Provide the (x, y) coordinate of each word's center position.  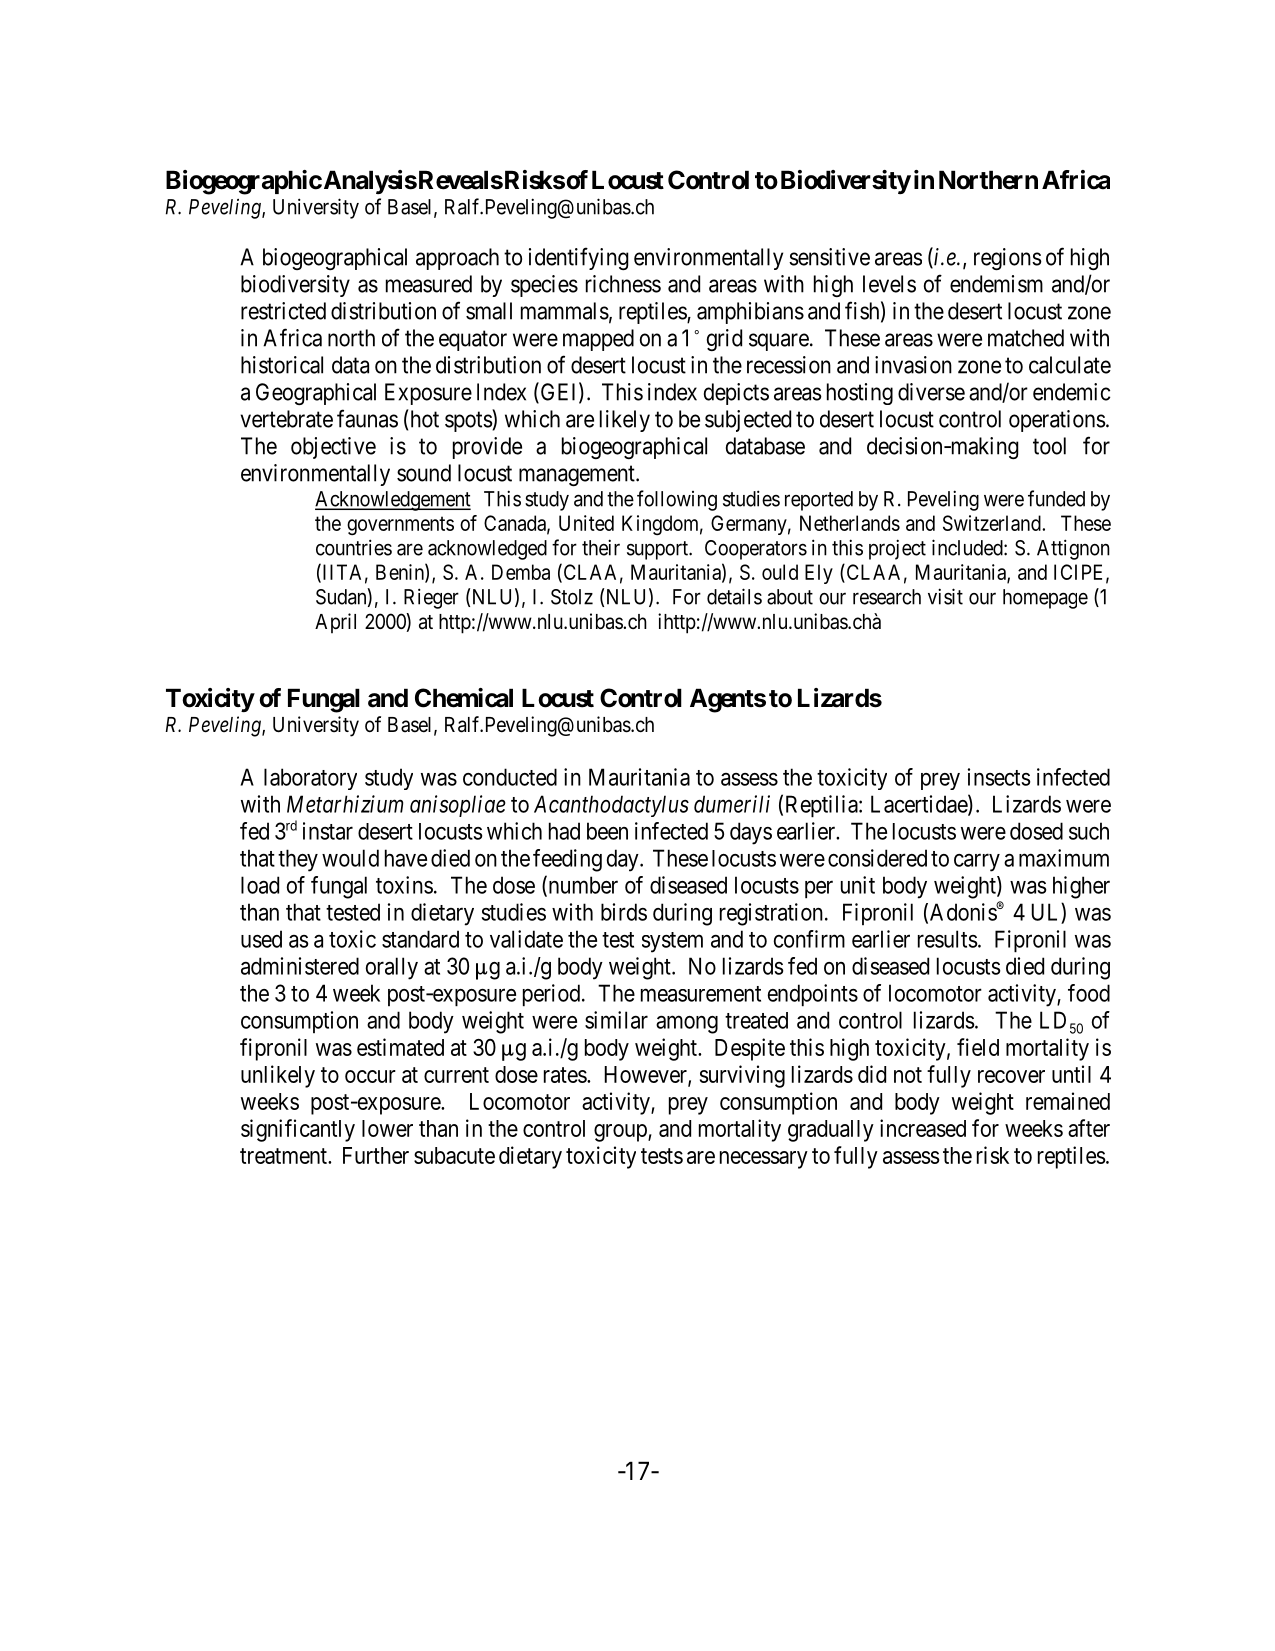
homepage (1045, 599)
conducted (510, 777)
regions (1008, 259)
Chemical (464, 698)
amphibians (750, 313)
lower (387, 1128)
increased (923, 1128)
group (621, 1133)
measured (429, 284)
